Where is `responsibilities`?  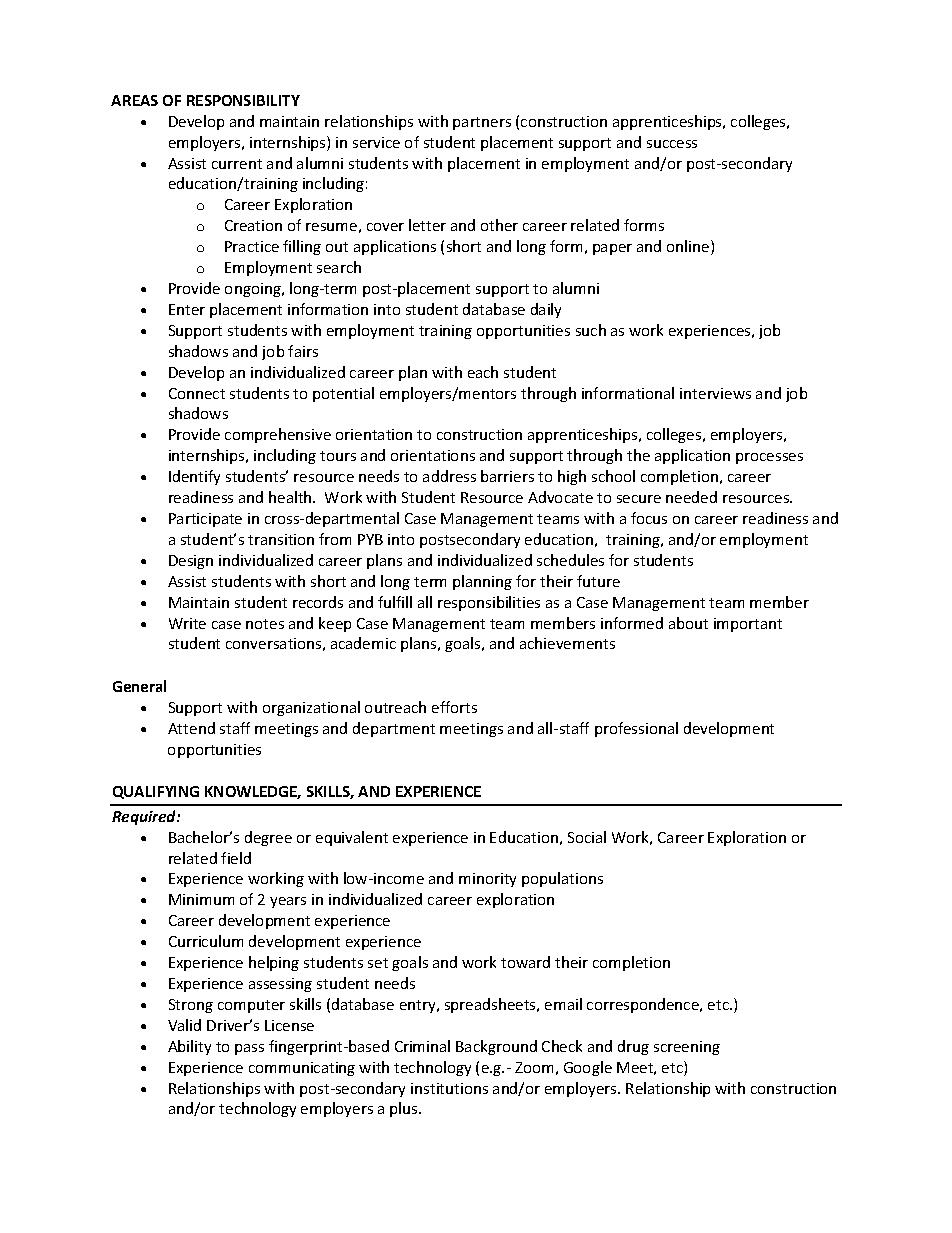 responsibilities is located at coordinates (489, 603).
